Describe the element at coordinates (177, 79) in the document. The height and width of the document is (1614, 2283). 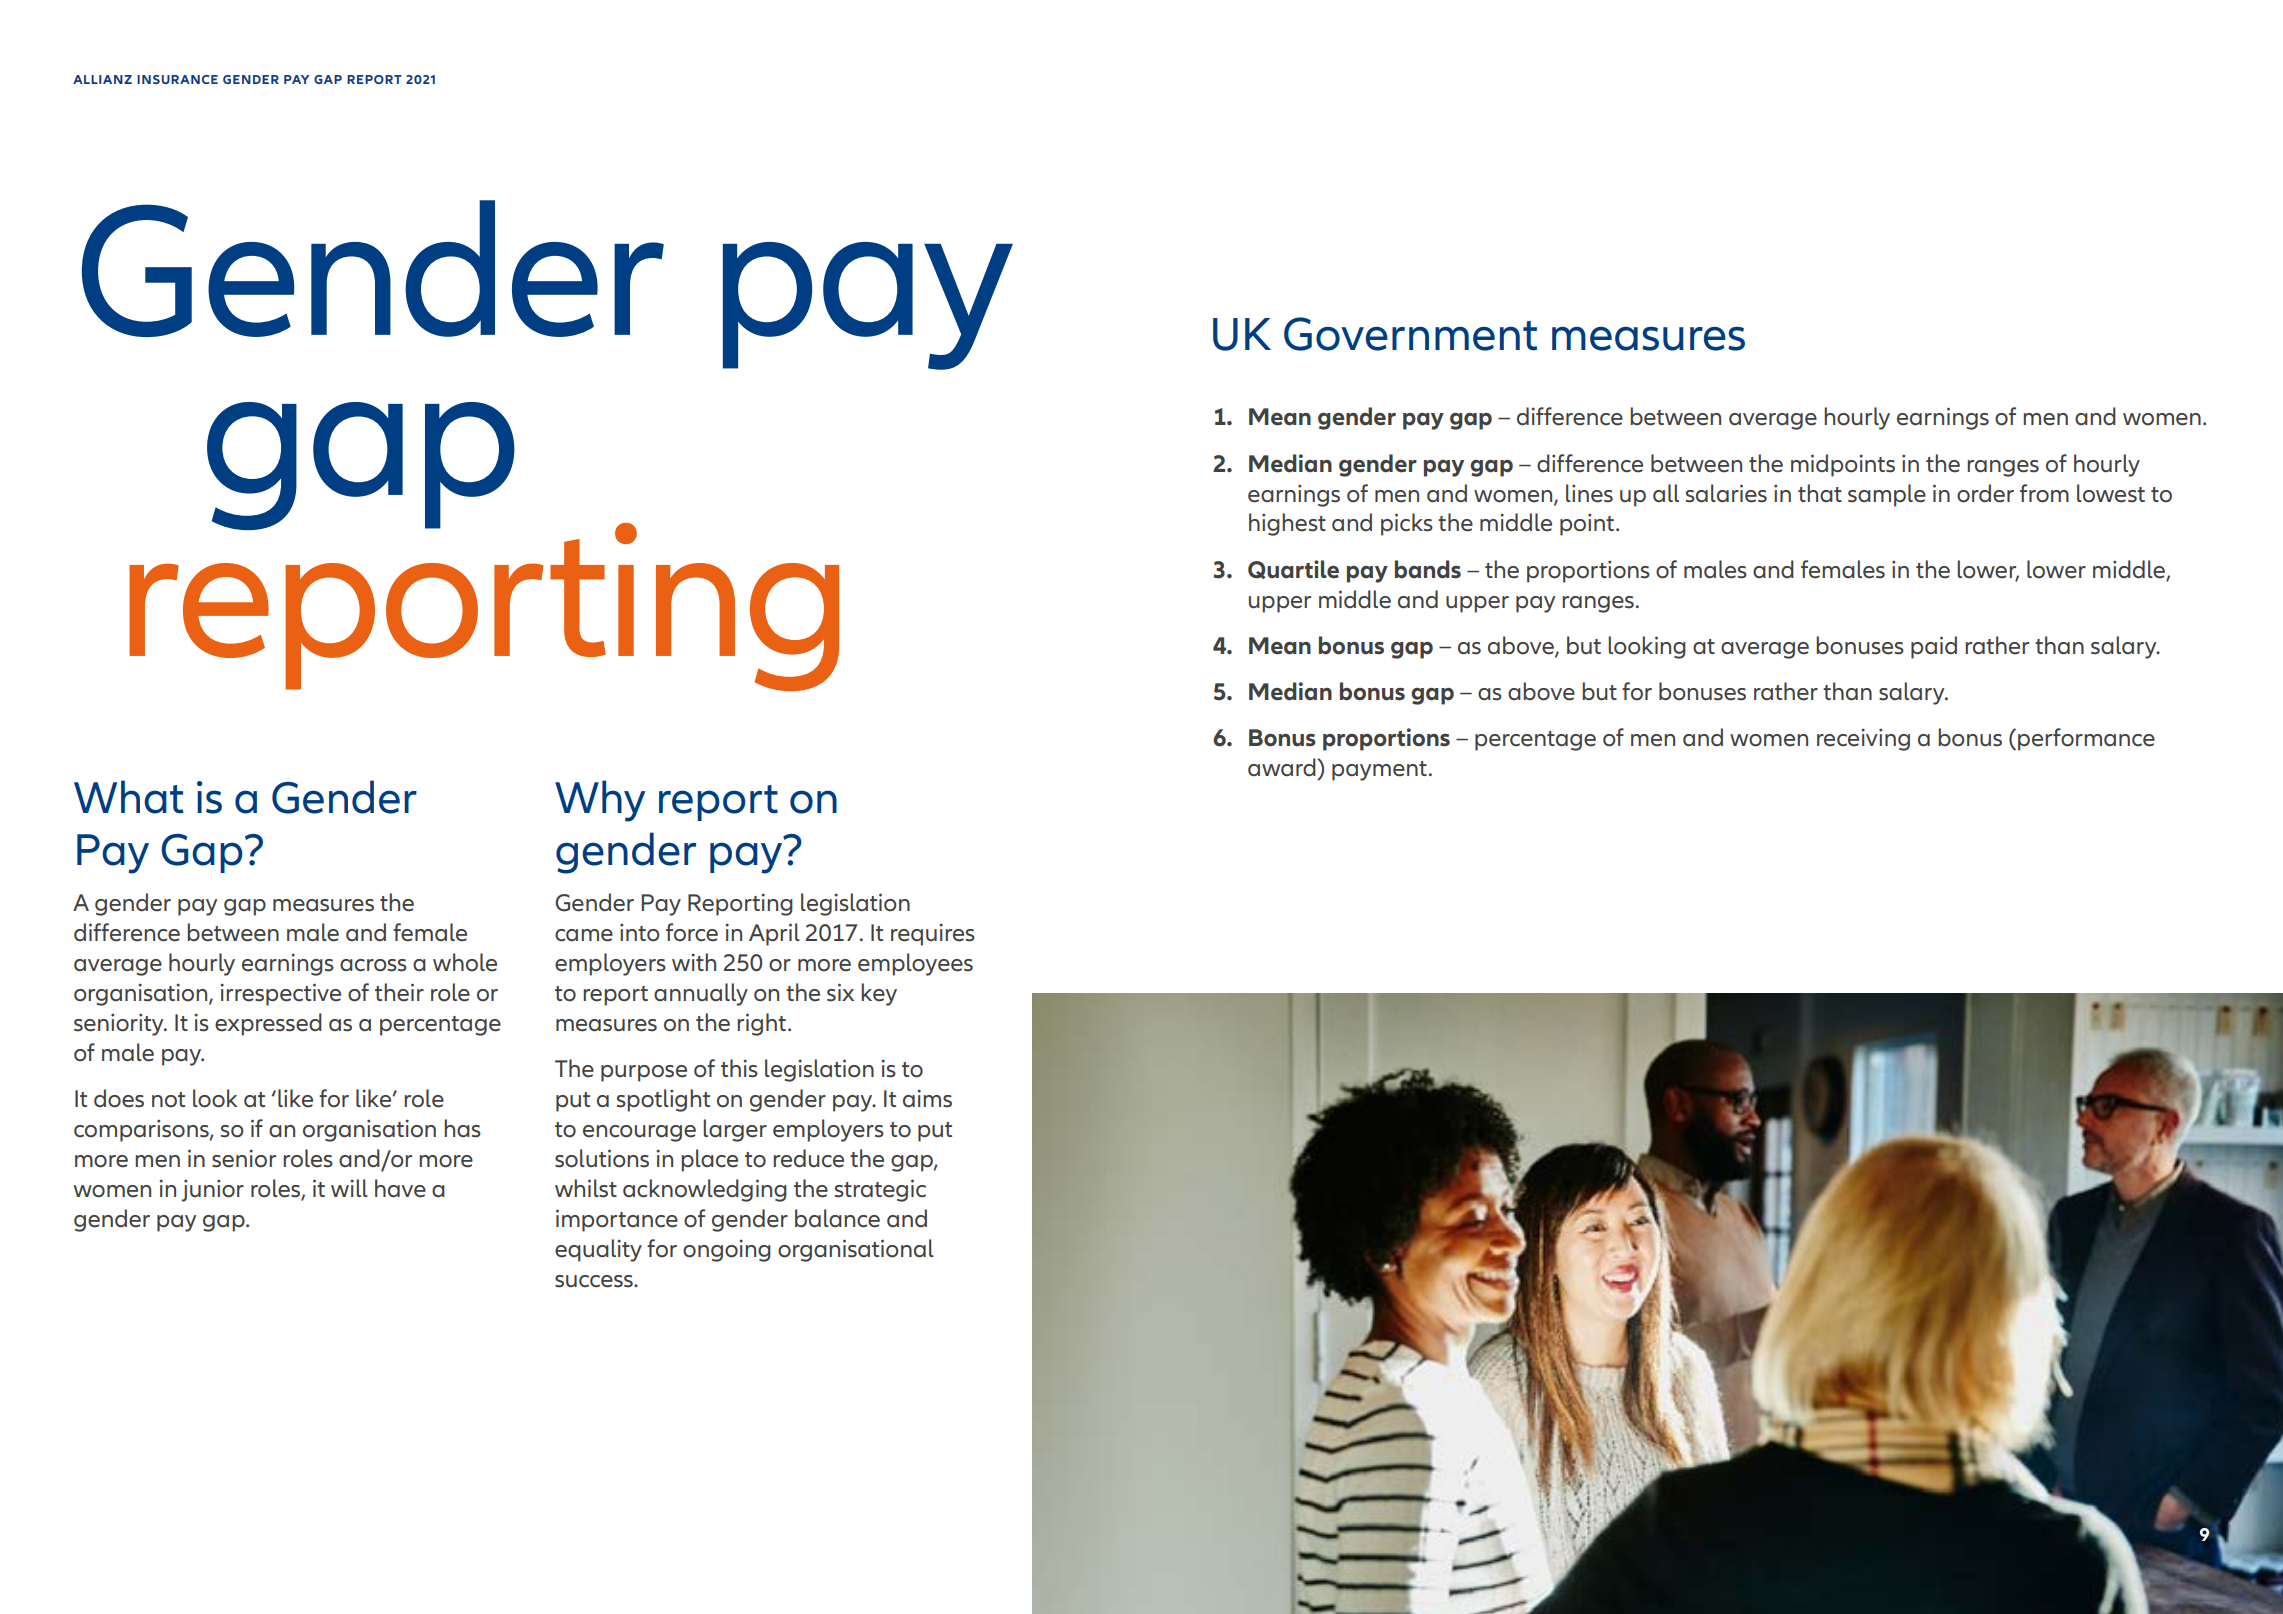
I see `INSURANCE` at that location.
